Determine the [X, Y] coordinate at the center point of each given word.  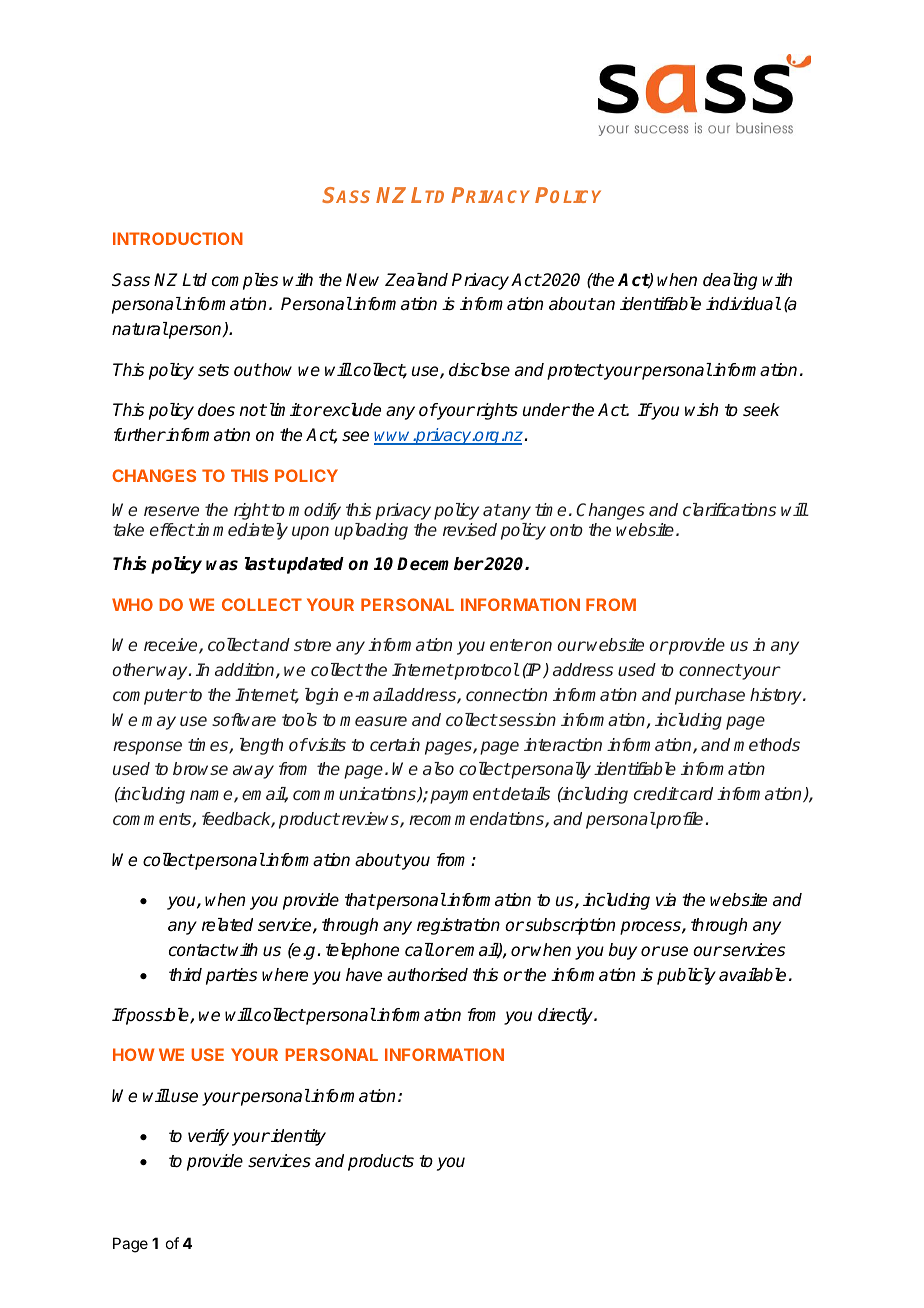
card [695, 793]
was [222, 565]
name [212, 796]
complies [245, 281]
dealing [730, 281]
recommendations [477, 820]
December [440, 564]
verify [208, 1137]
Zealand [416, 280]
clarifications [729, 509]
